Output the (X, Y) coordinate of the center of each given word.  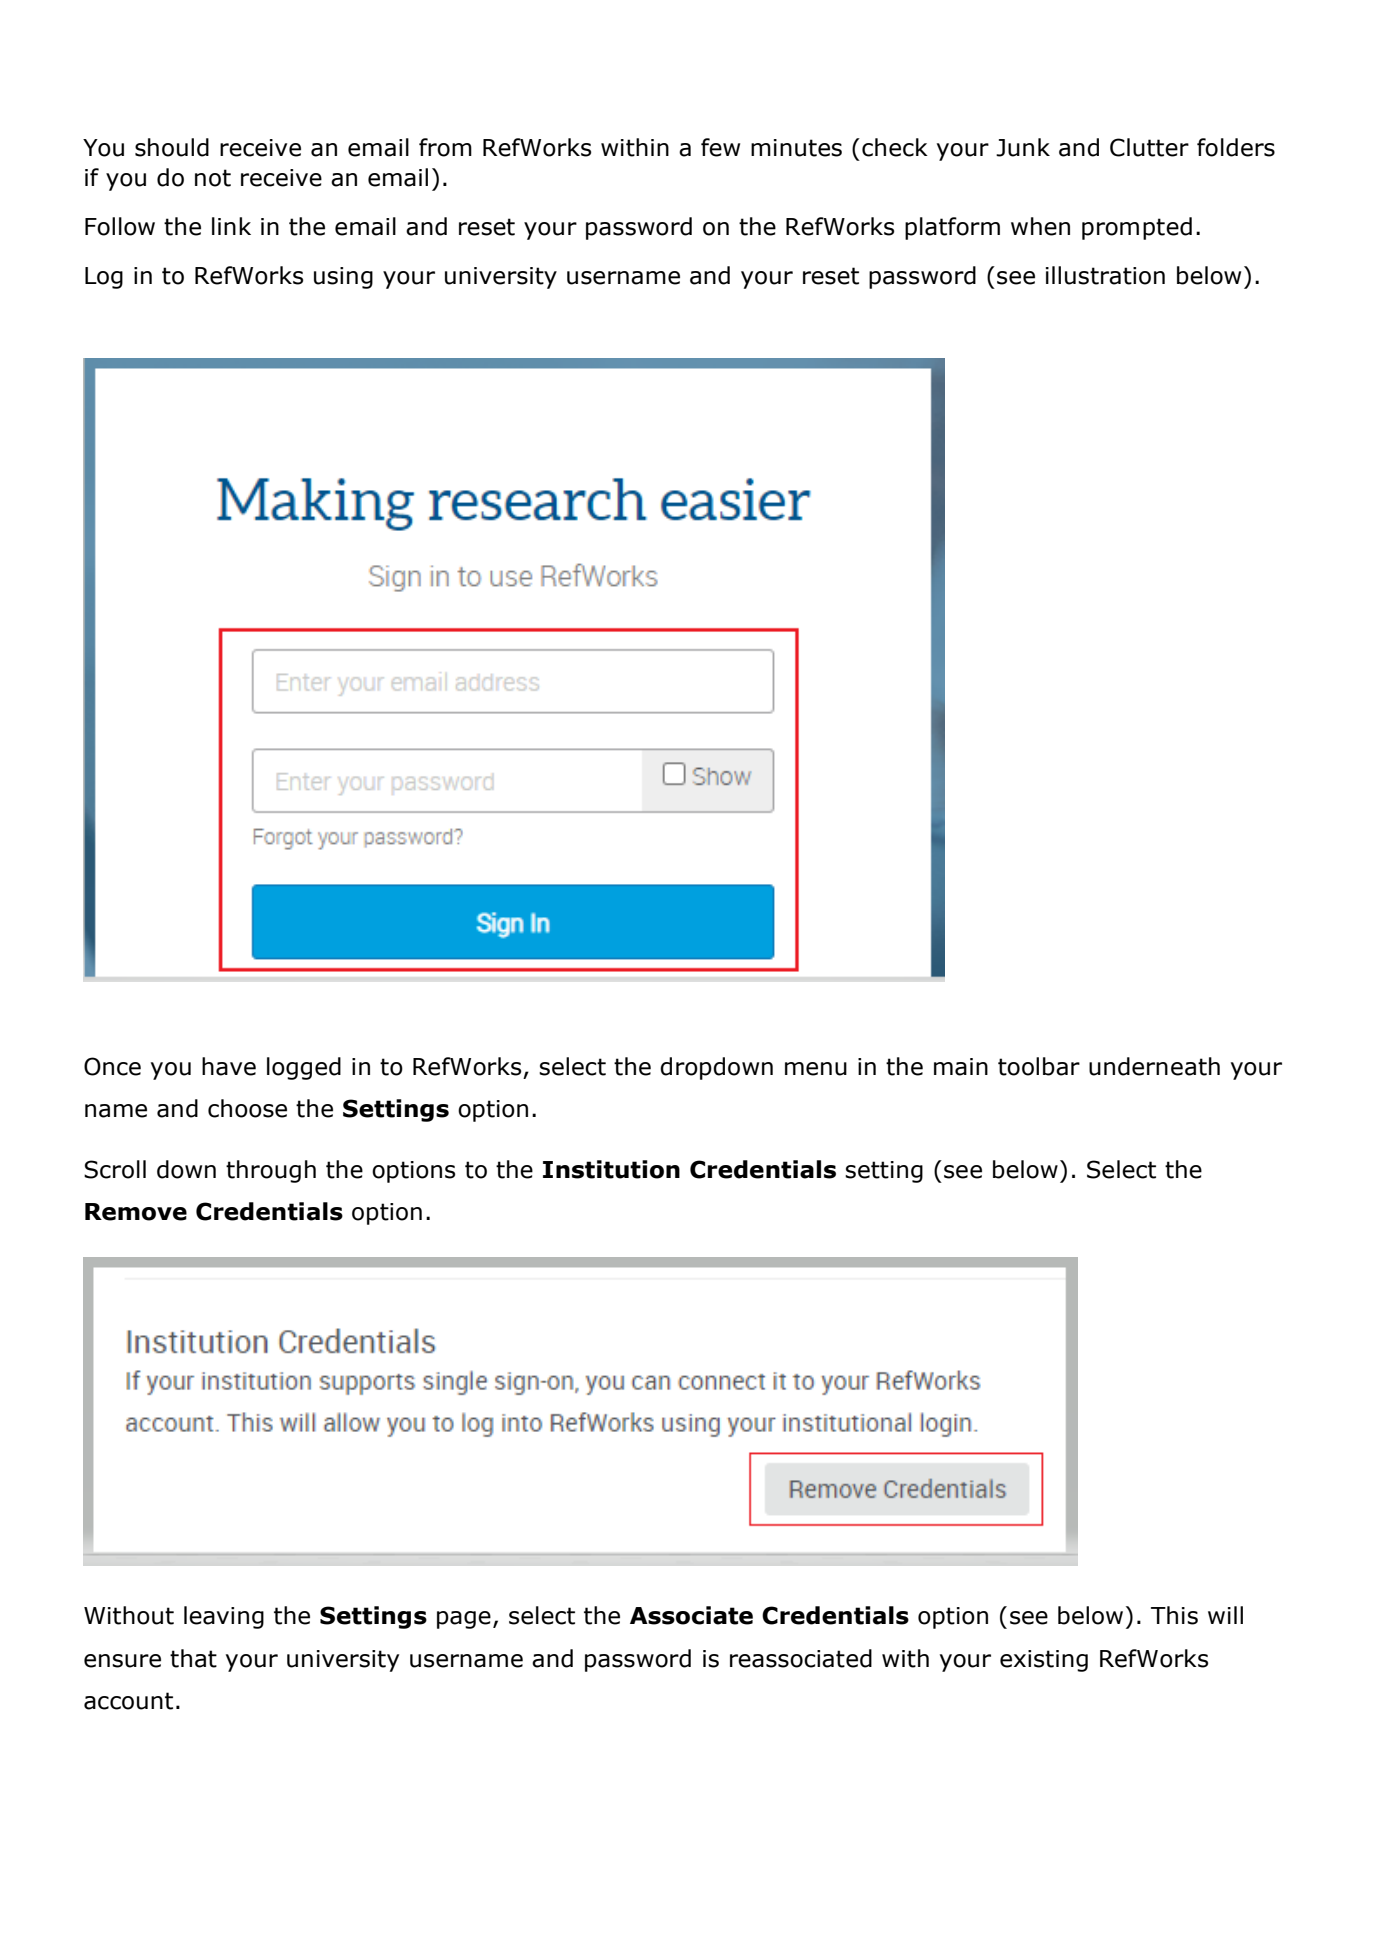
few (720, 147)
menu (816, 1069)
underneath (1154, 1066)
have (229, 1066)
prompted (1137, 228)
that (193, 1658)
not (213, 178)
